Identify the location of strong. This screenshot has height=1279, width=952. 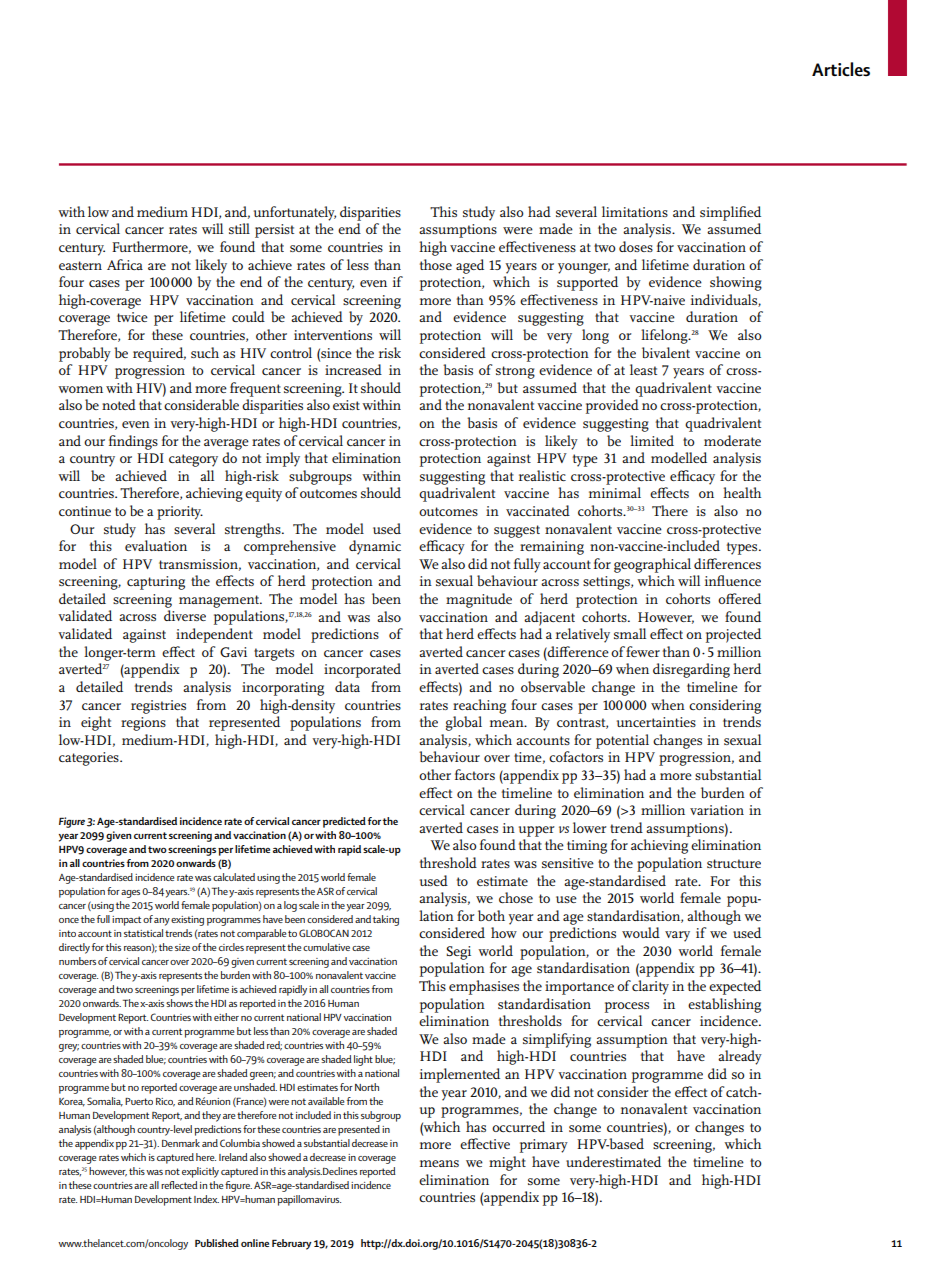
(515, 372).
